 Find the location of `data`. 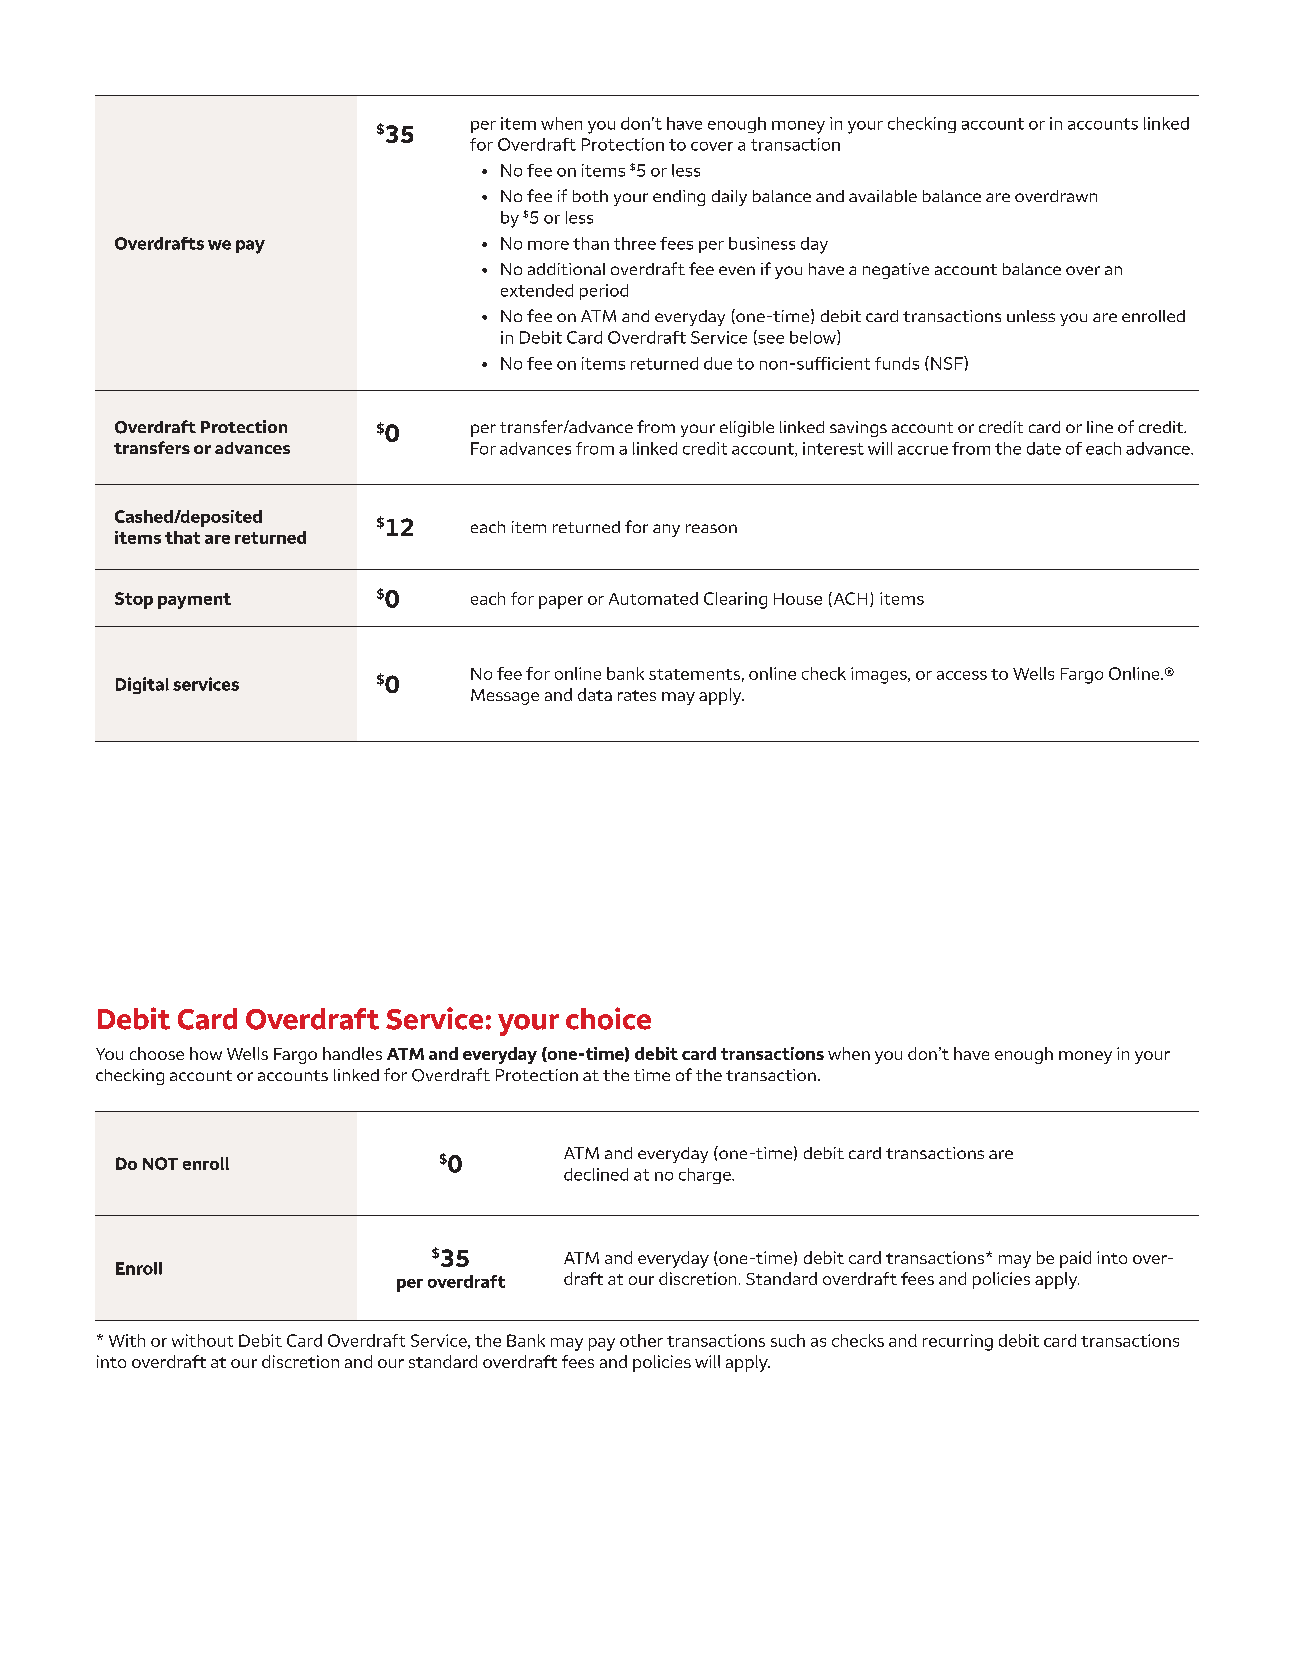

data is located at coordinates (595, 694).
